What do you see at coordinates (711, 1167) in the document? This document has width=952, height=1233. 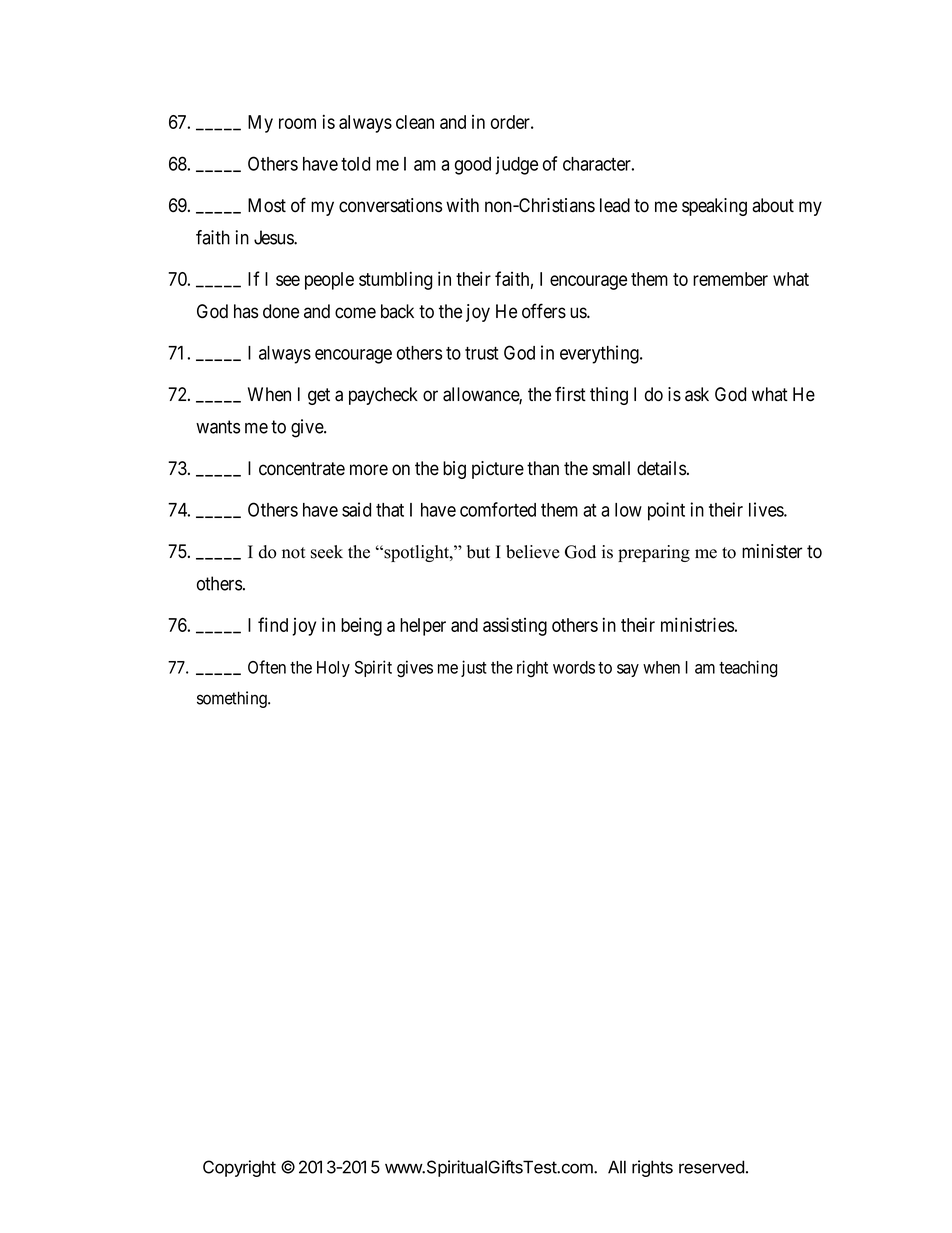 I see `reserved` at bounding box center [711, 1167].
